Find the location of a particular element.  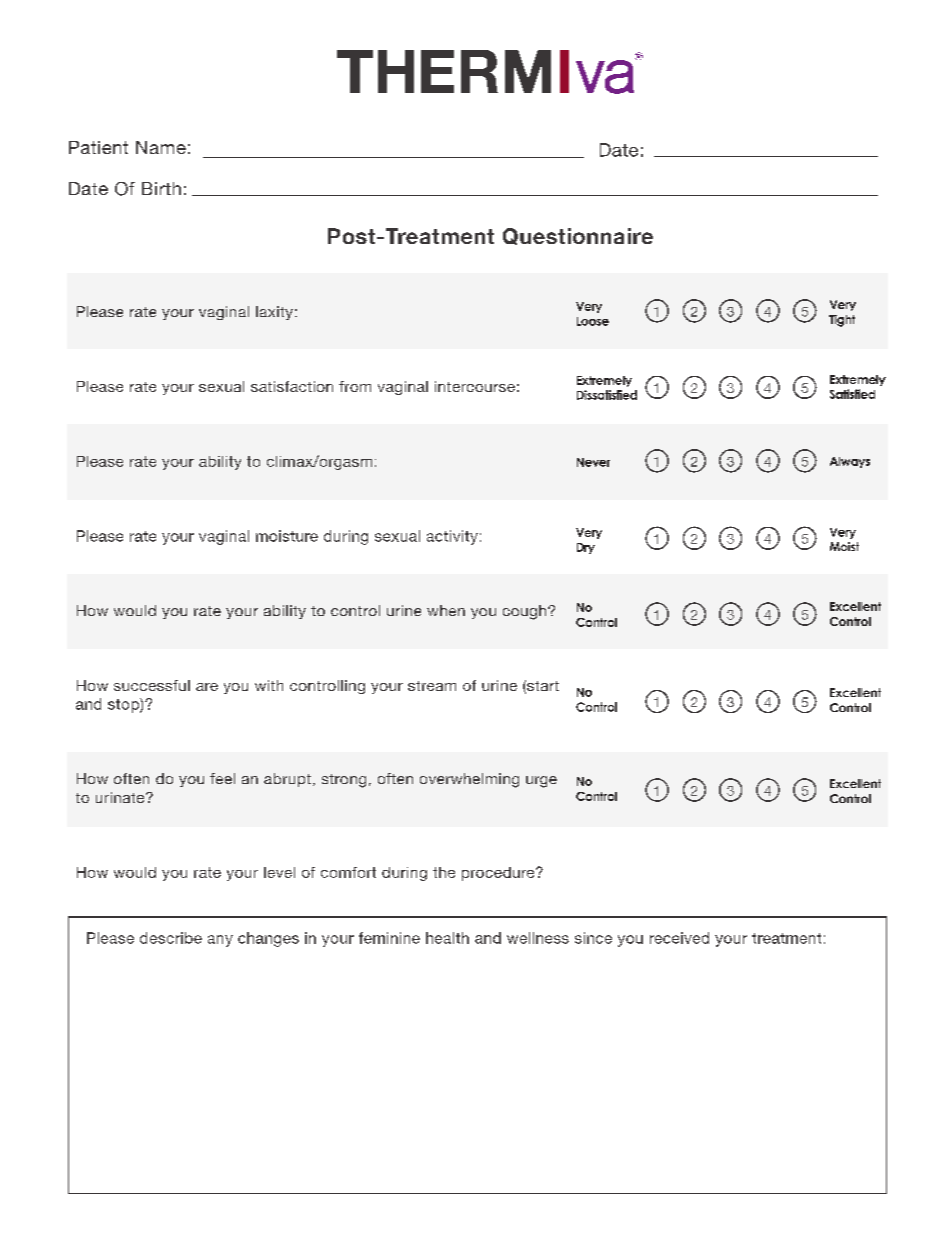

Always is located at coordinates (850, 462).
